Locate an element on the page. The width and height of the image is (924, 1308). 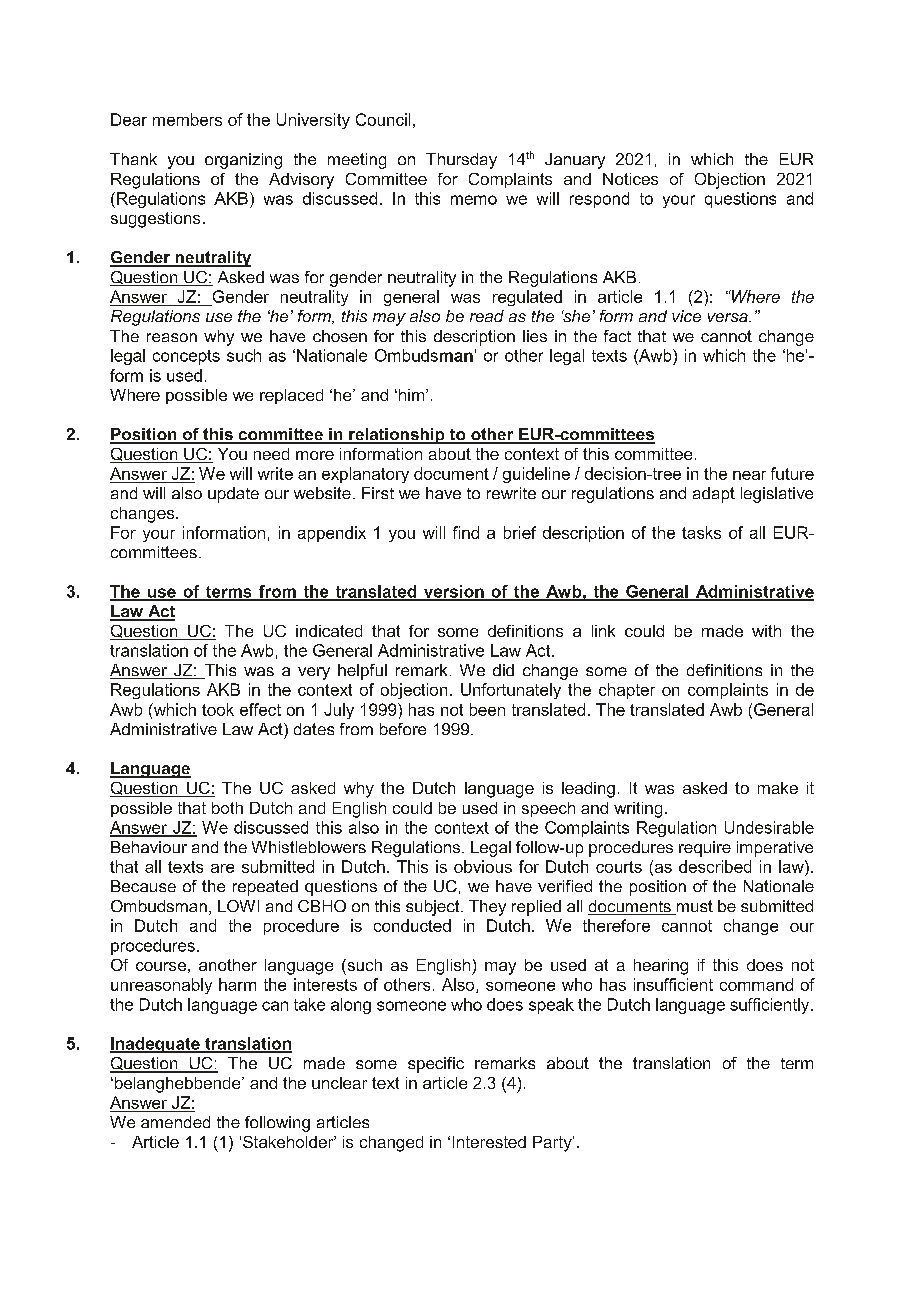
Interested is located at coordinates (489, 1142).
